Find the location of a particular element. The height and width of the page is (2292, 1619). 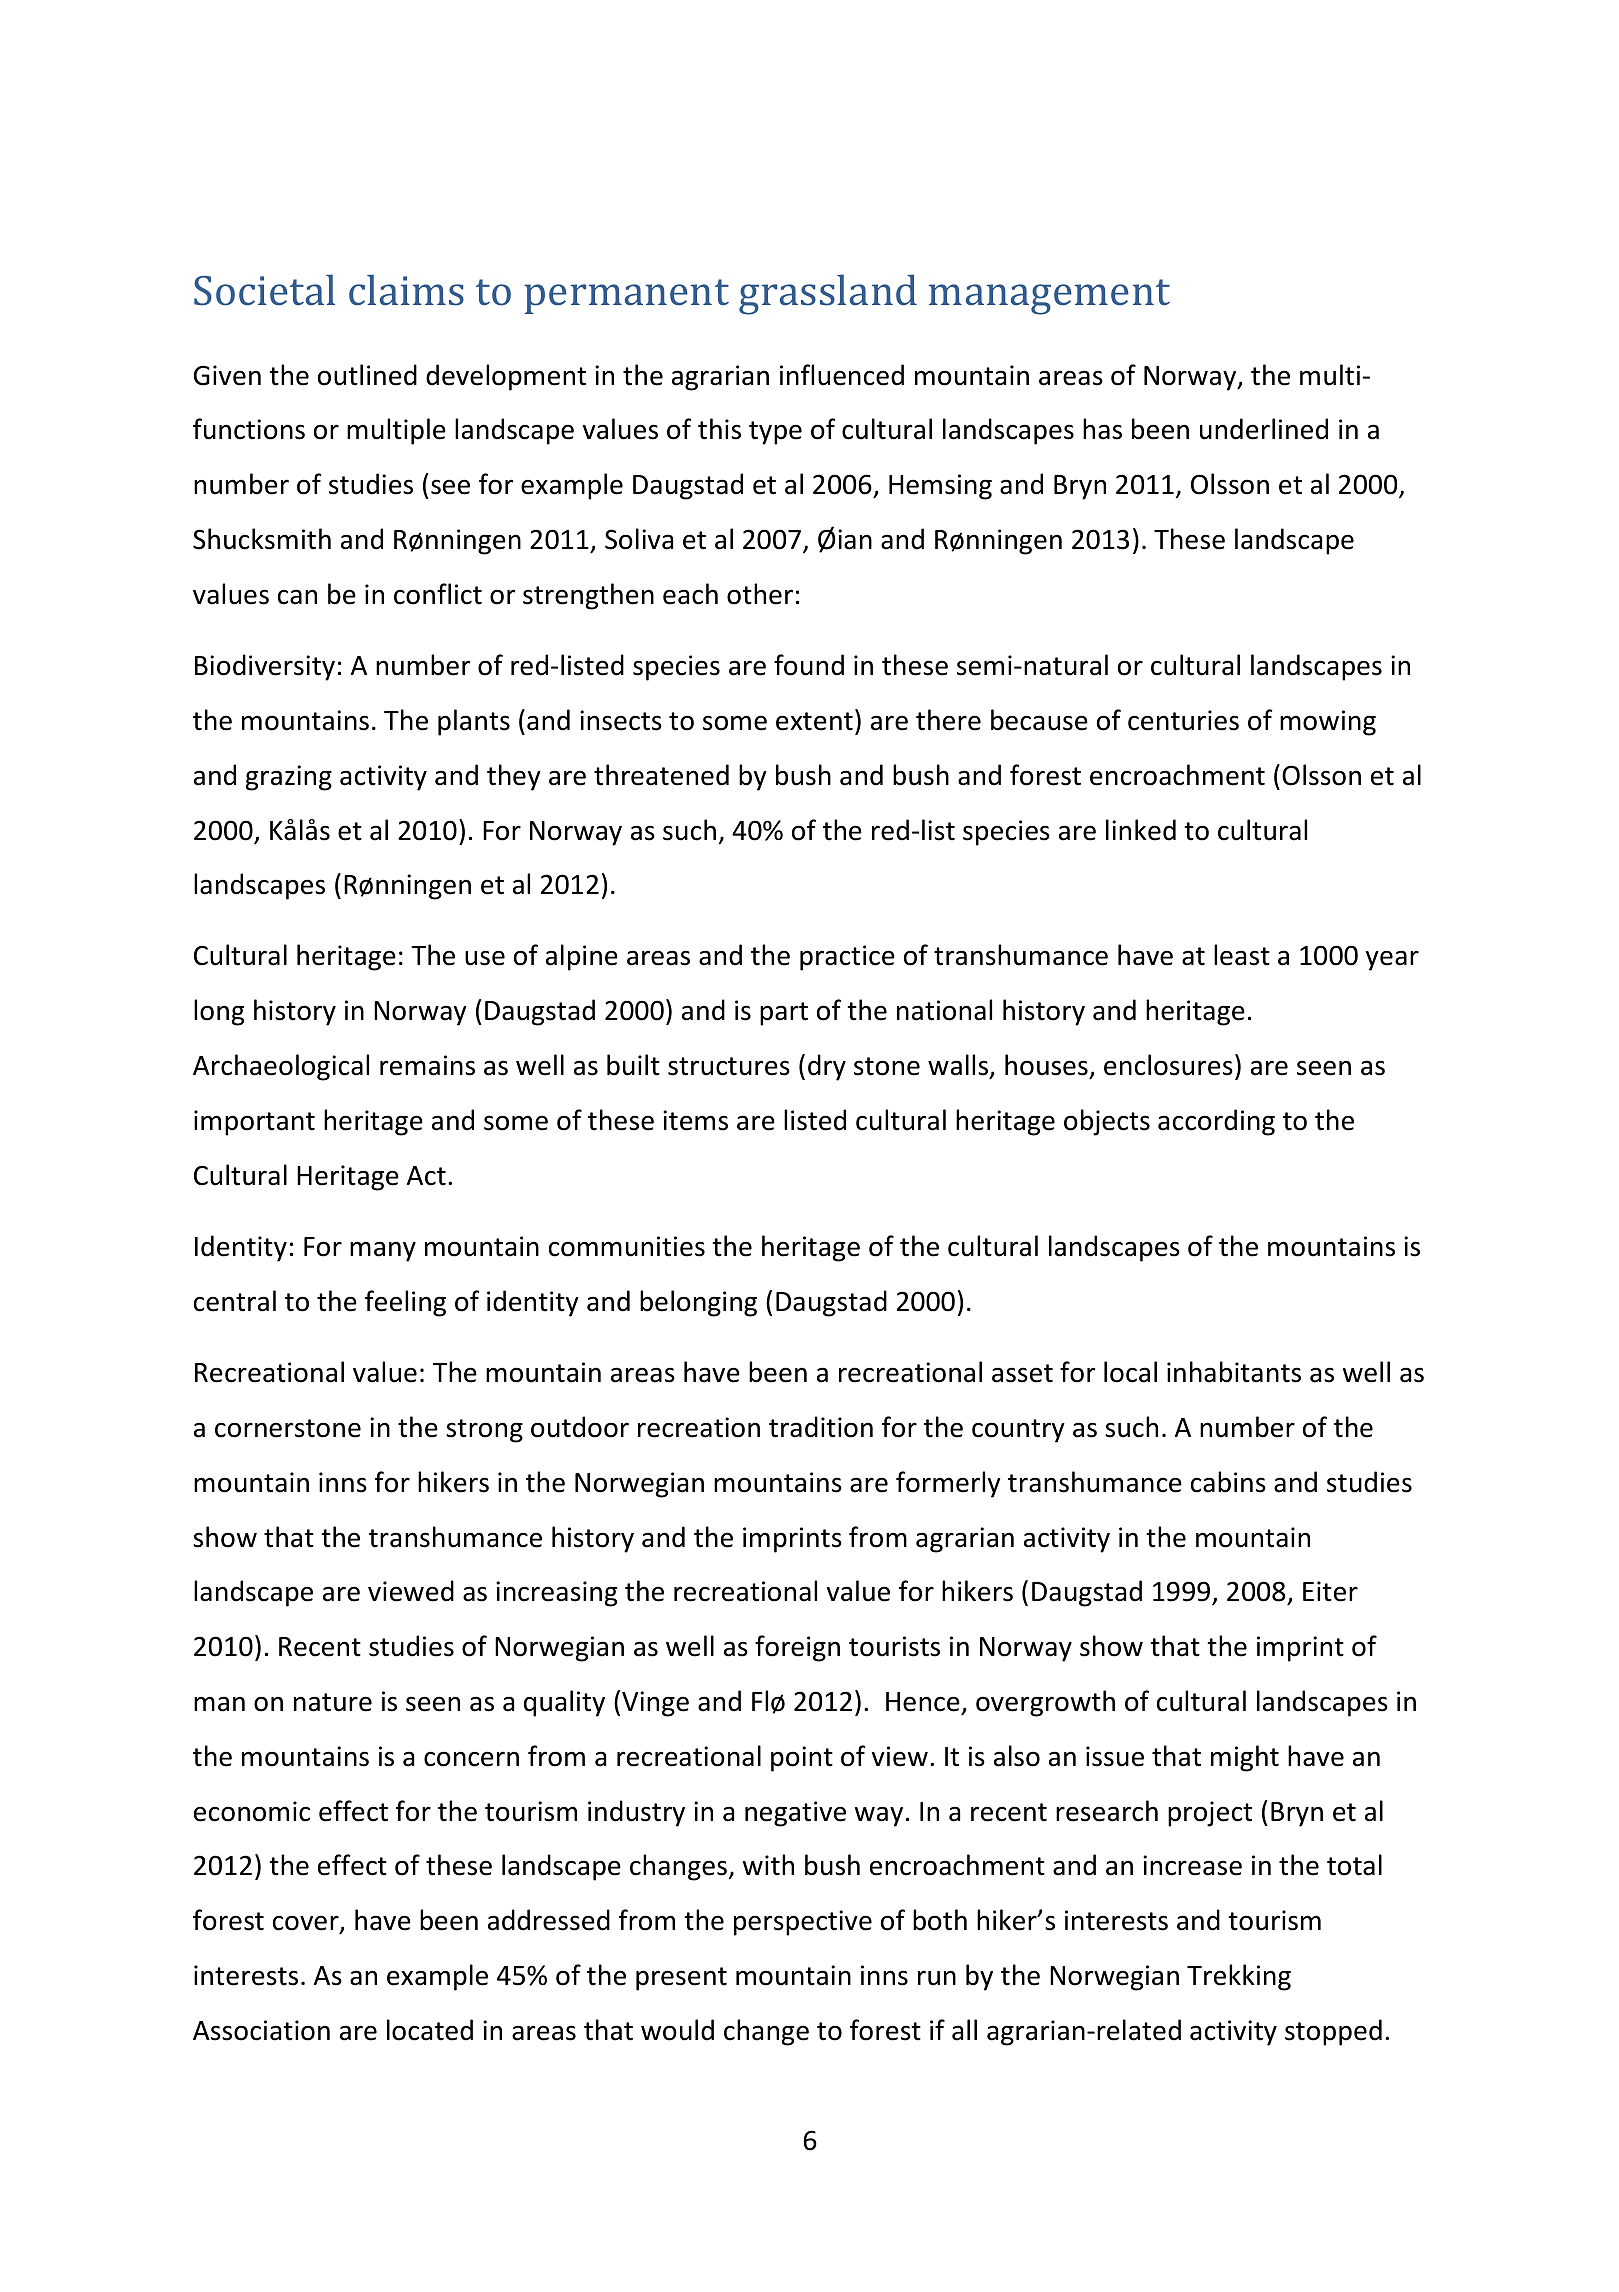

perspective is located at coordinates (803, 1923).
